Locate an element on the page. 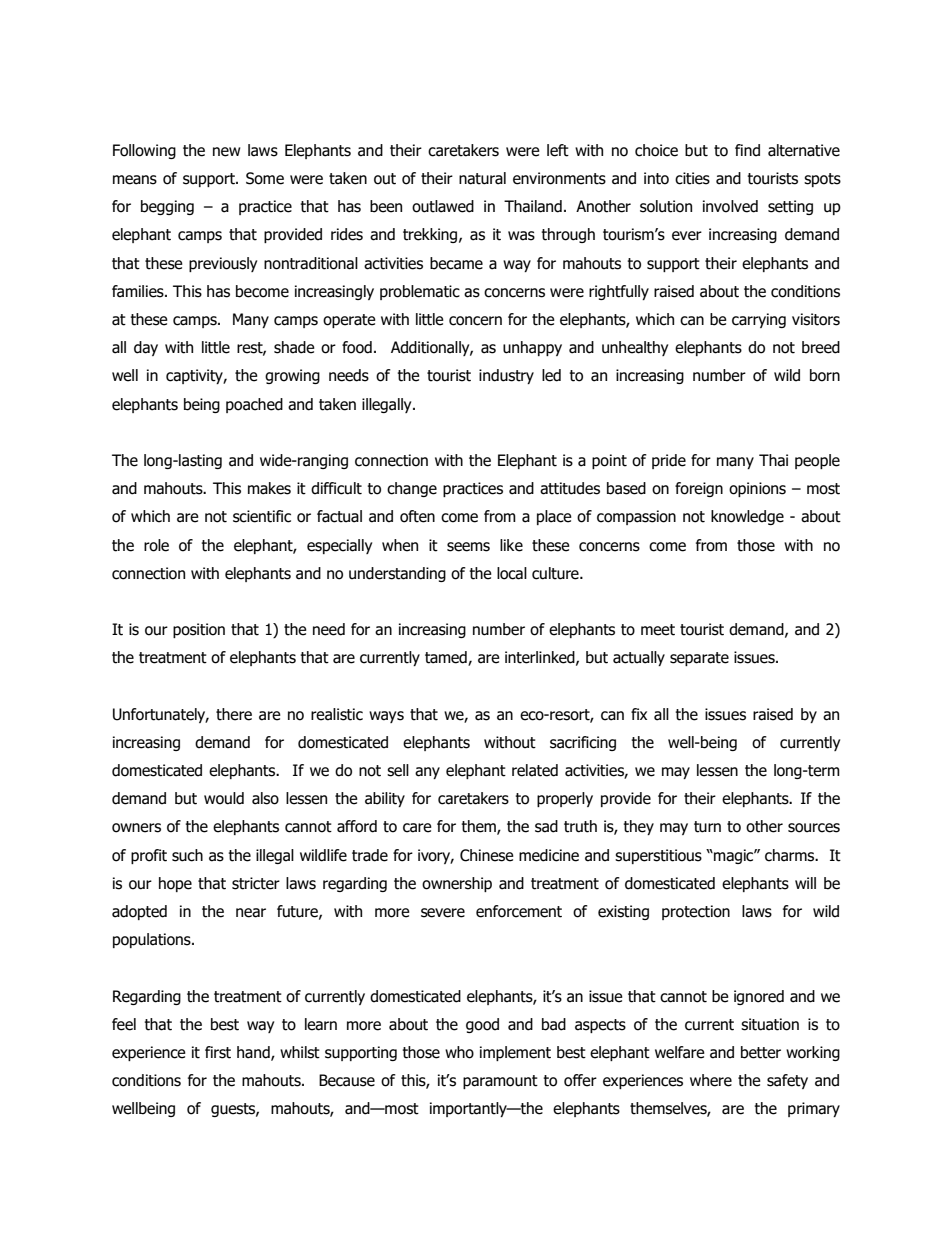  separate is located at coordinates (699, 659).
